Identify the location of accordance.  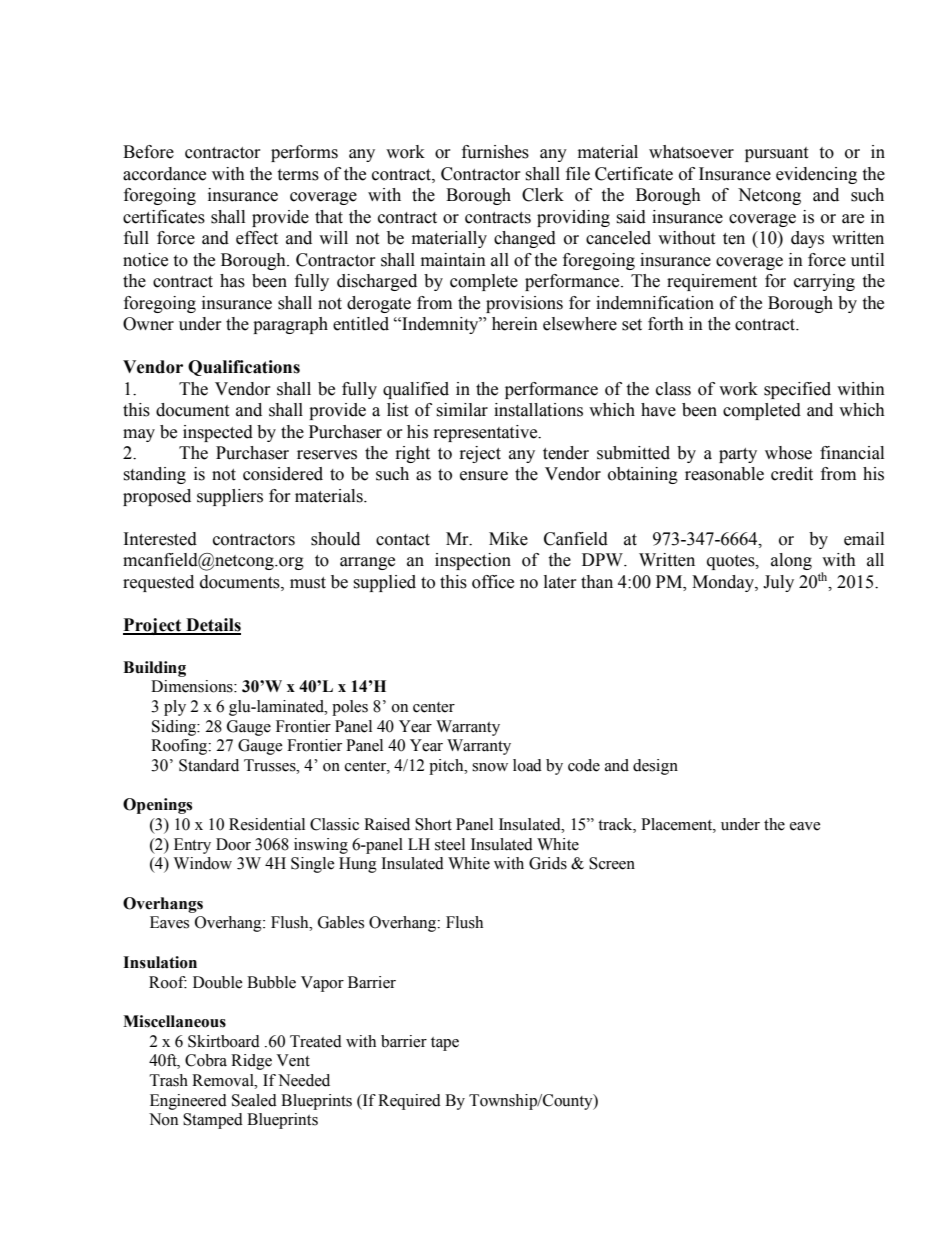
(164, 174).
